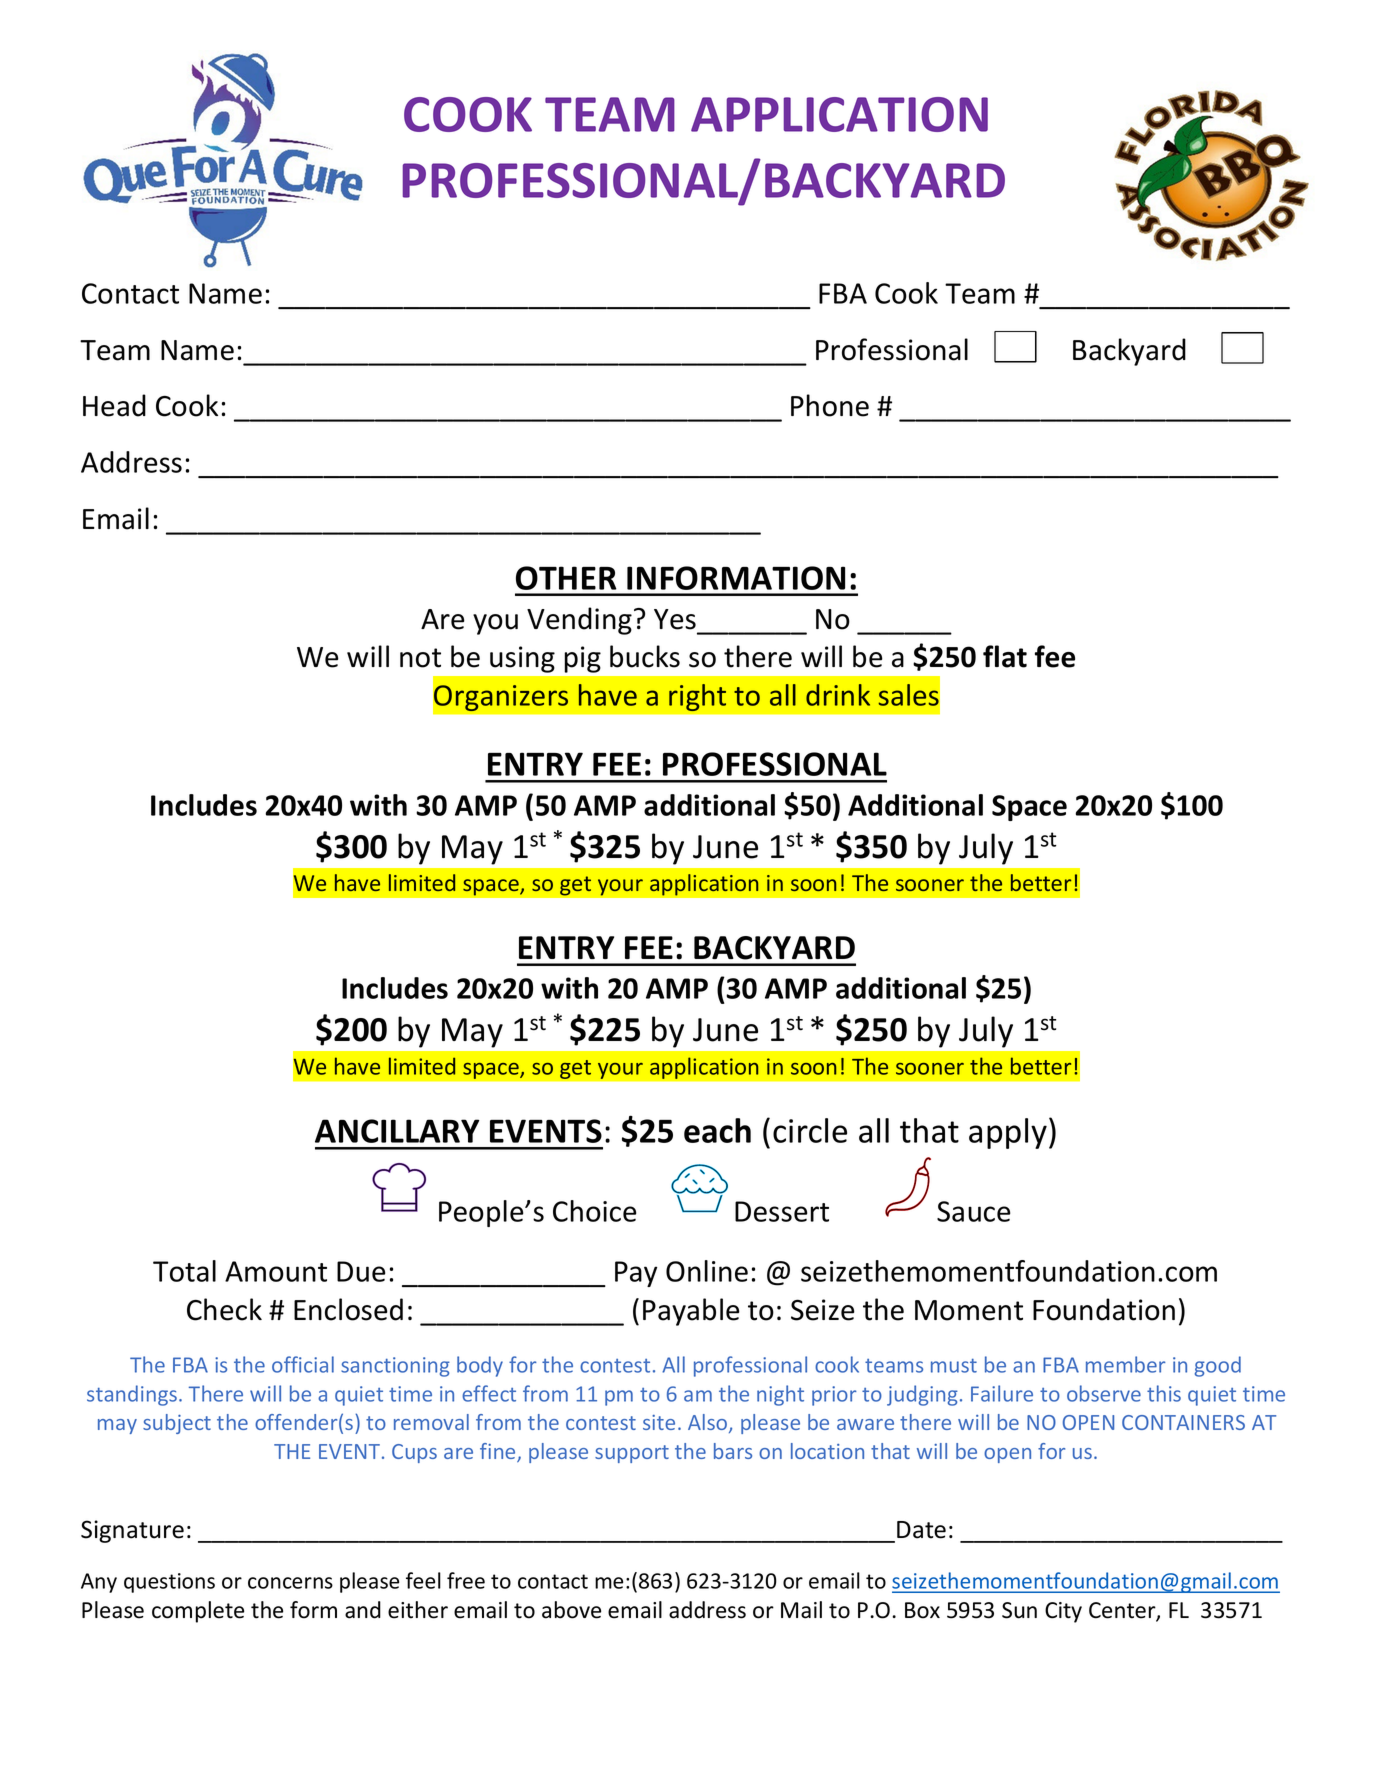 The height and width of the screenshot is (1777, 1373). What do you see at coordinates (1005, 656) in the screenshot?
I see `flat` at bounding box center [1005, 656].
